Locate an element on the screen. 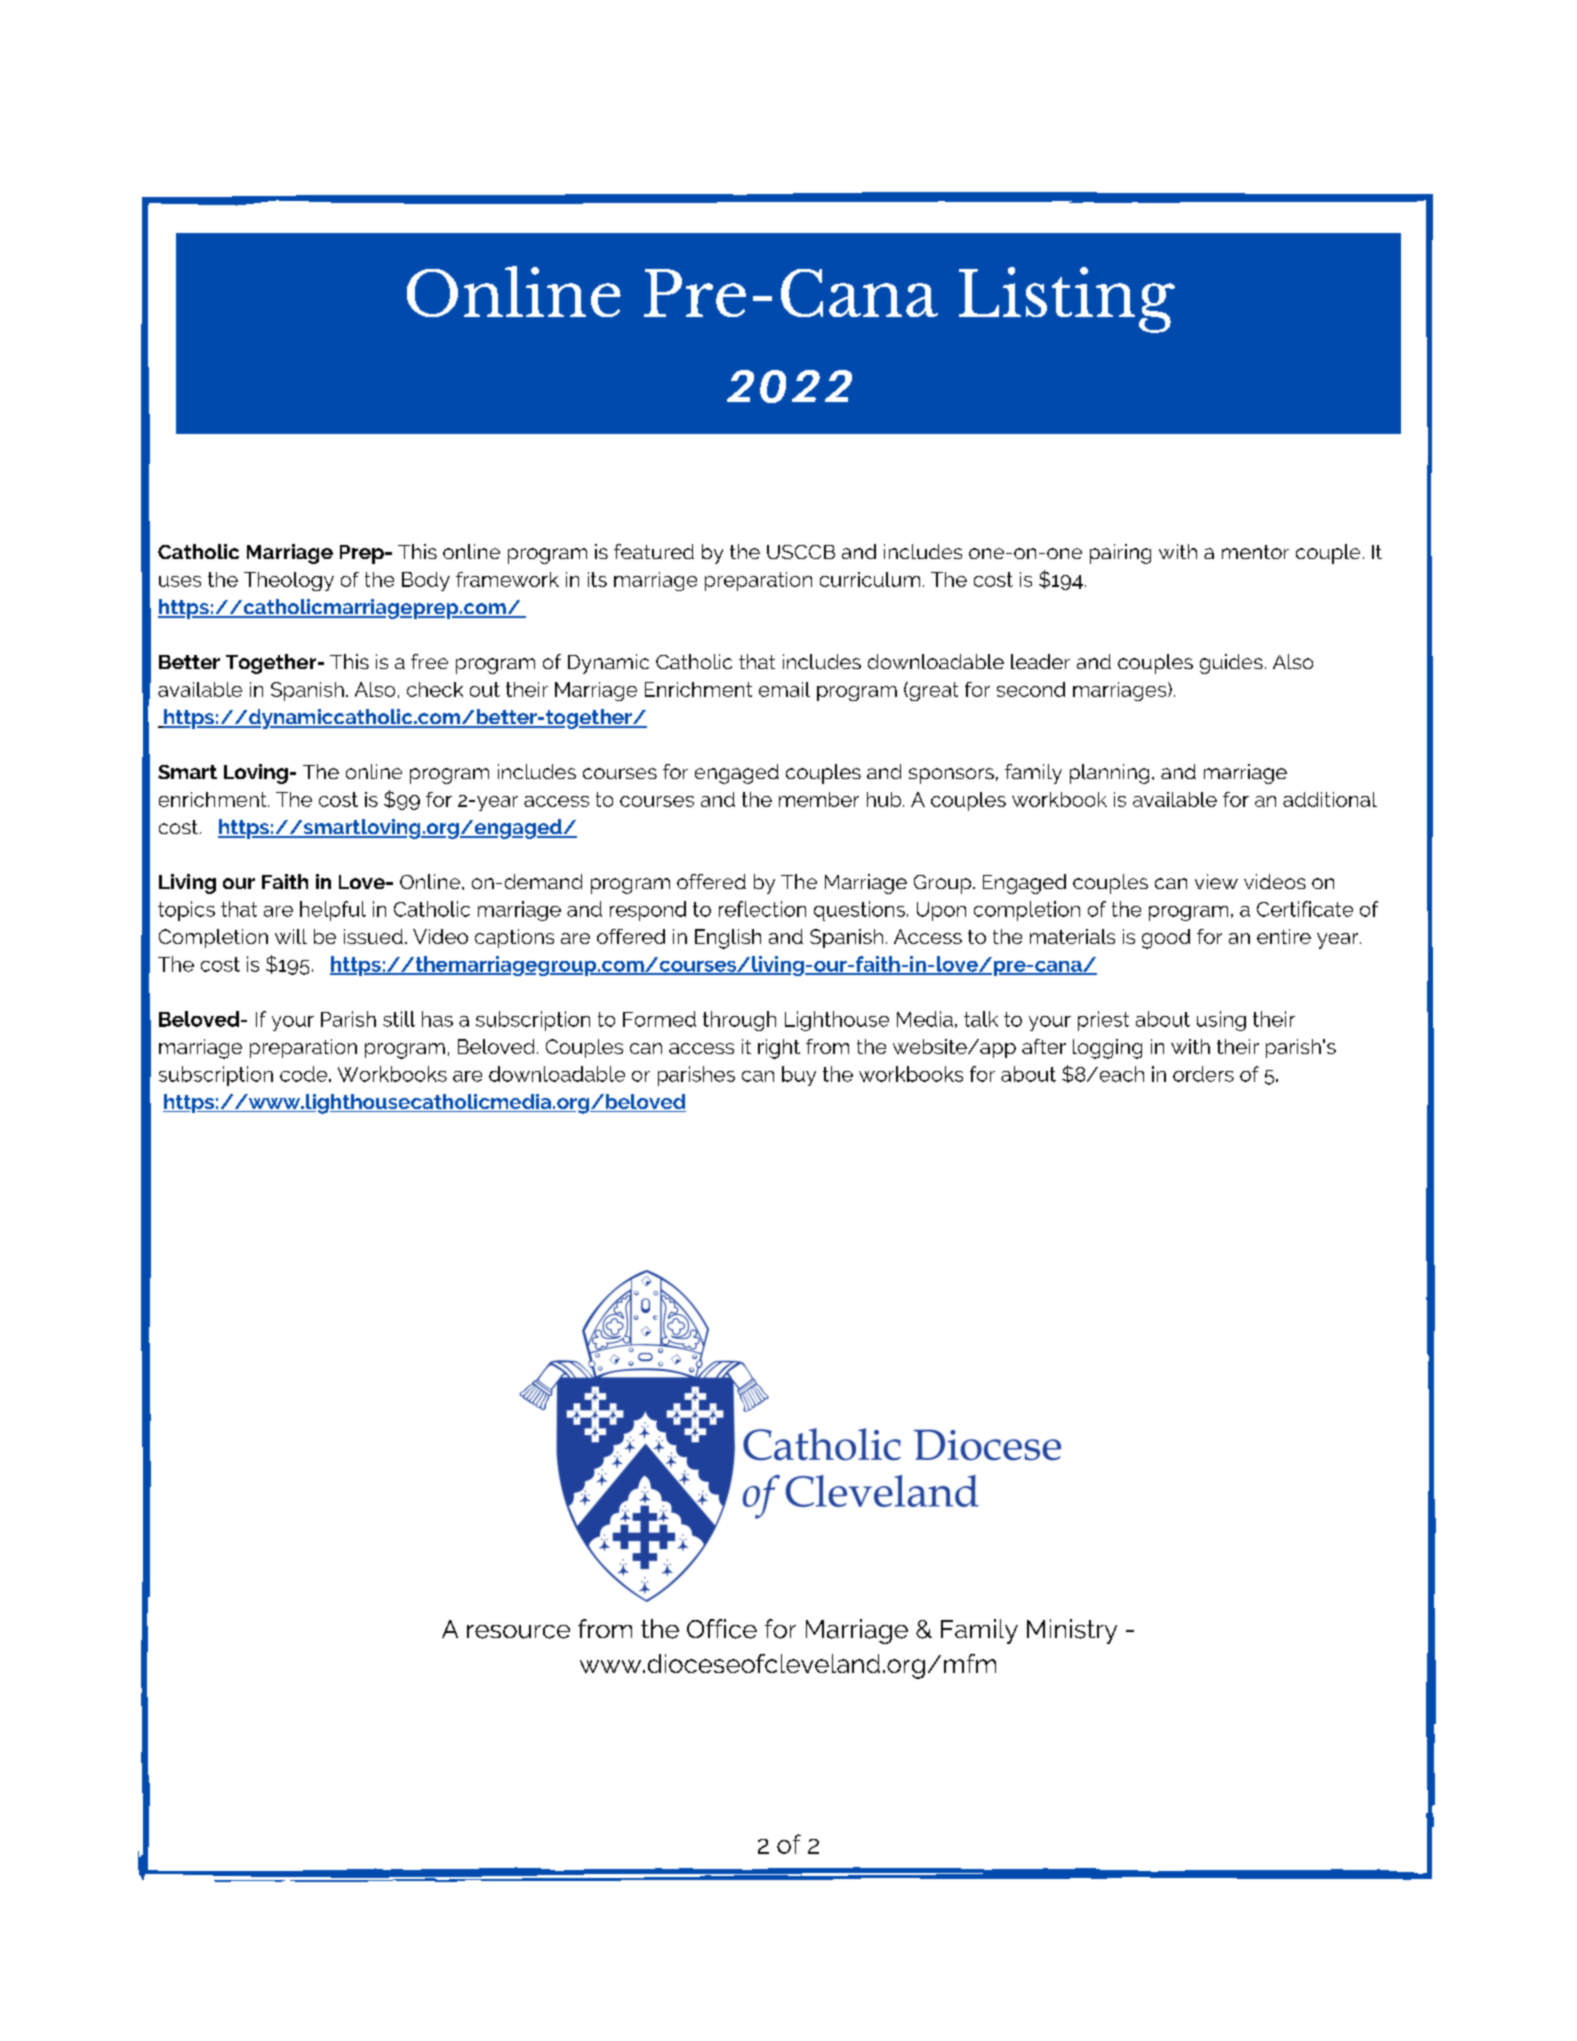 The image size is (1577, 2041). mentor is located at coordinates (1255, 552).
